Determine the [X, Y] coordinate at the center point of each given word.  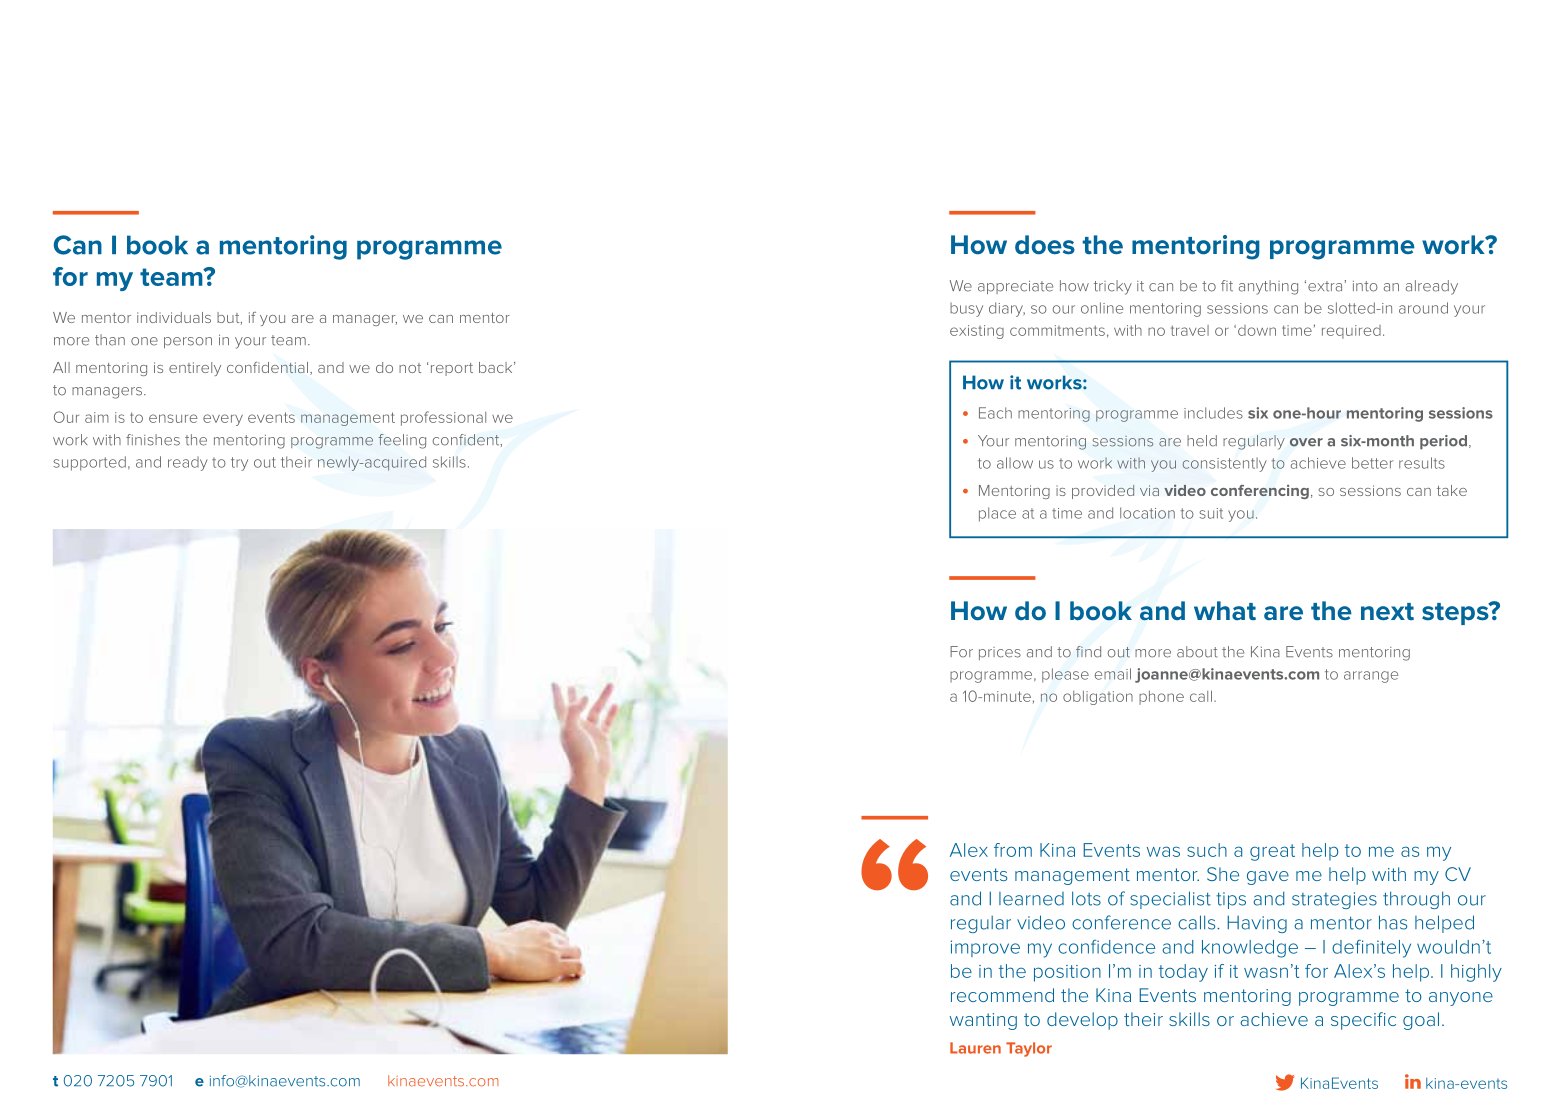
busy [966, 309]
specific [1363, 1021]
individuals [174, 317]
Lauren [975, 1048]
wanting [983, 1021]
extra [1325, 286]
